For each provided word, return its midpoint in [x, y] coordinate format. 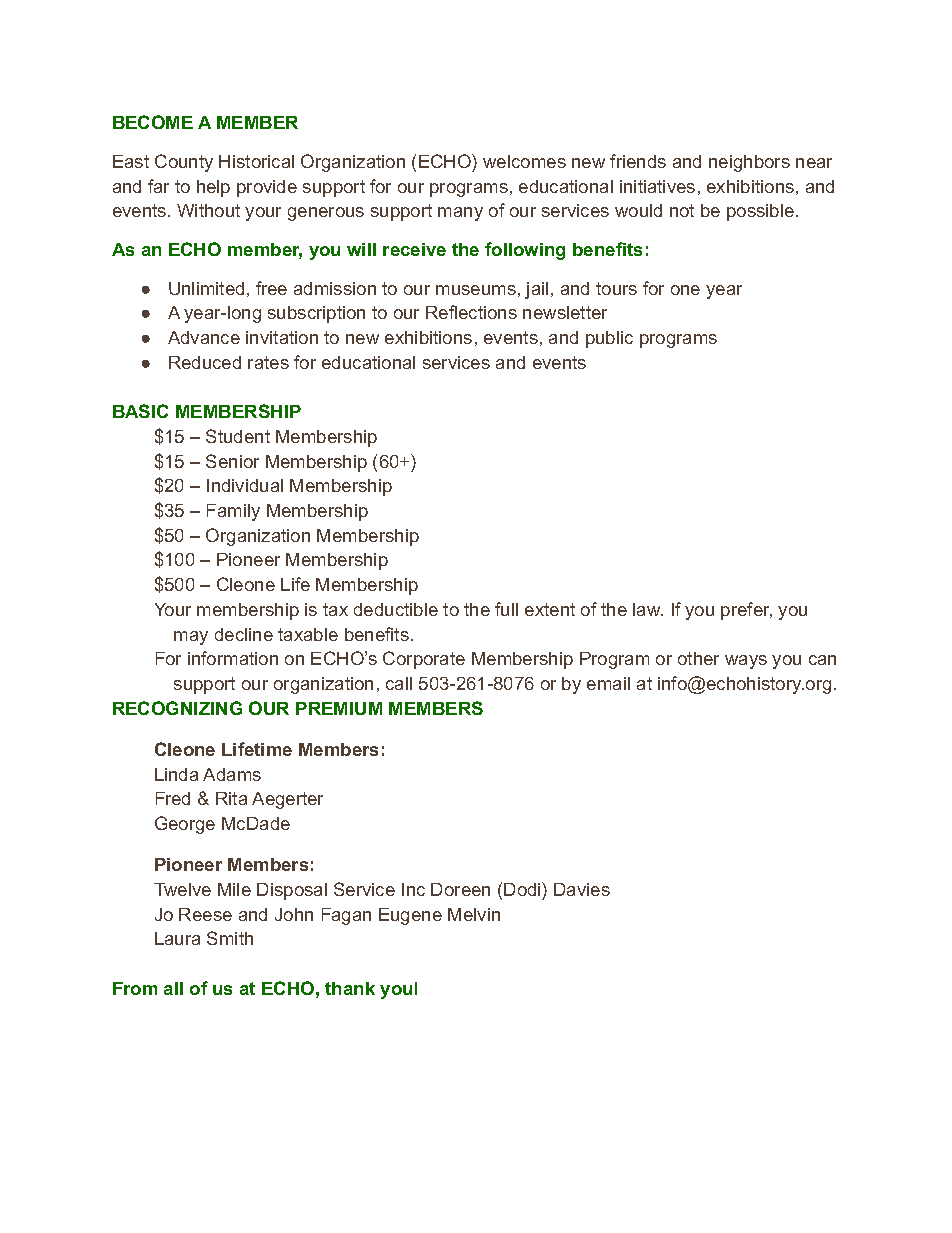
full [506, 609]
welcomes [524, 161]
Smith [230, 938]
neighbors [749, 163]
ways [746, 662]
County [184, 163]
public [609, 339]
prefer [746, 611]
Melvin [474, 914]
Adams [232, 774]
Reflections [471, 312]
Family [233, 512]
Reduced [205, 362]
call [399, 683]
